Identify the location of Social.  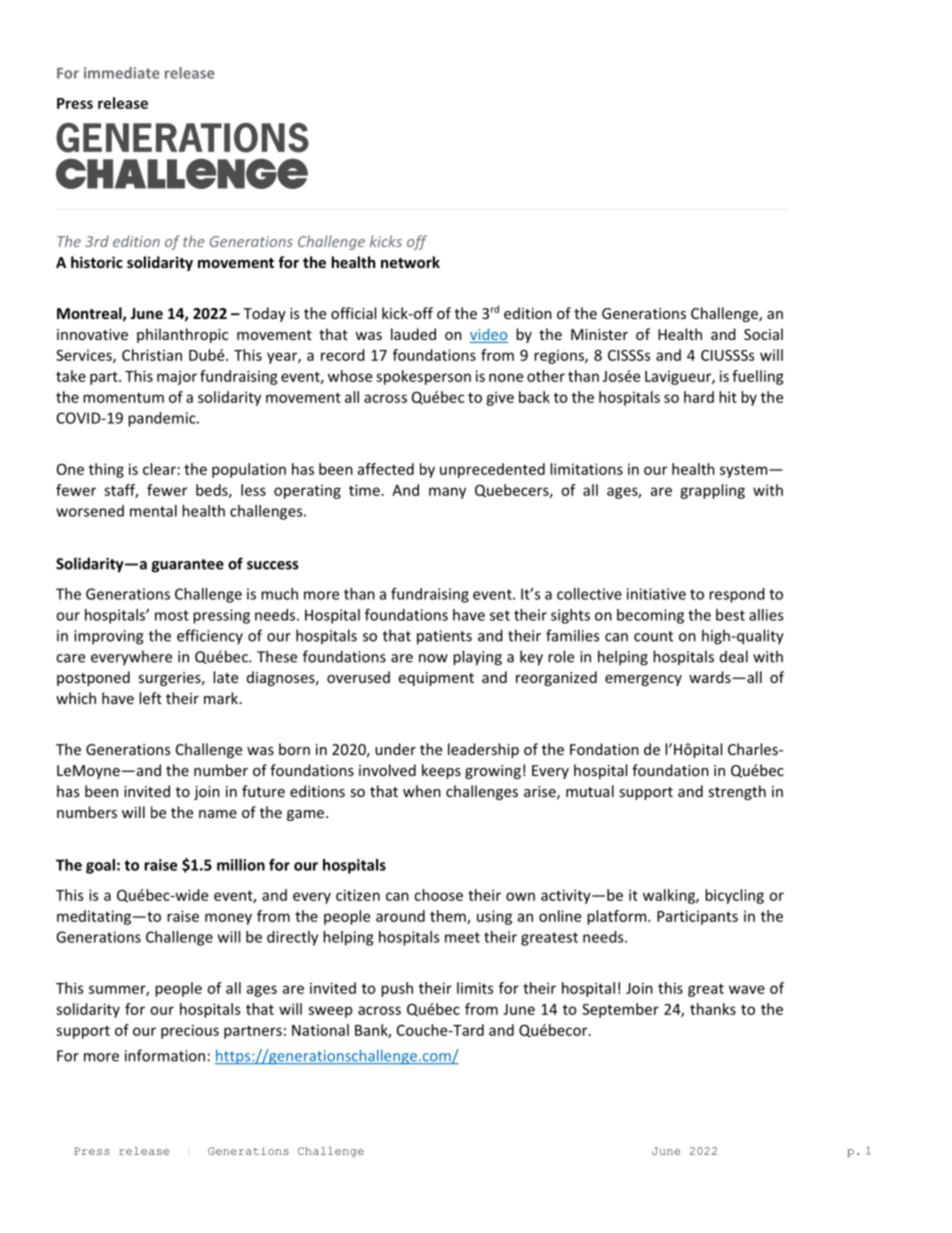
(763, 334).
